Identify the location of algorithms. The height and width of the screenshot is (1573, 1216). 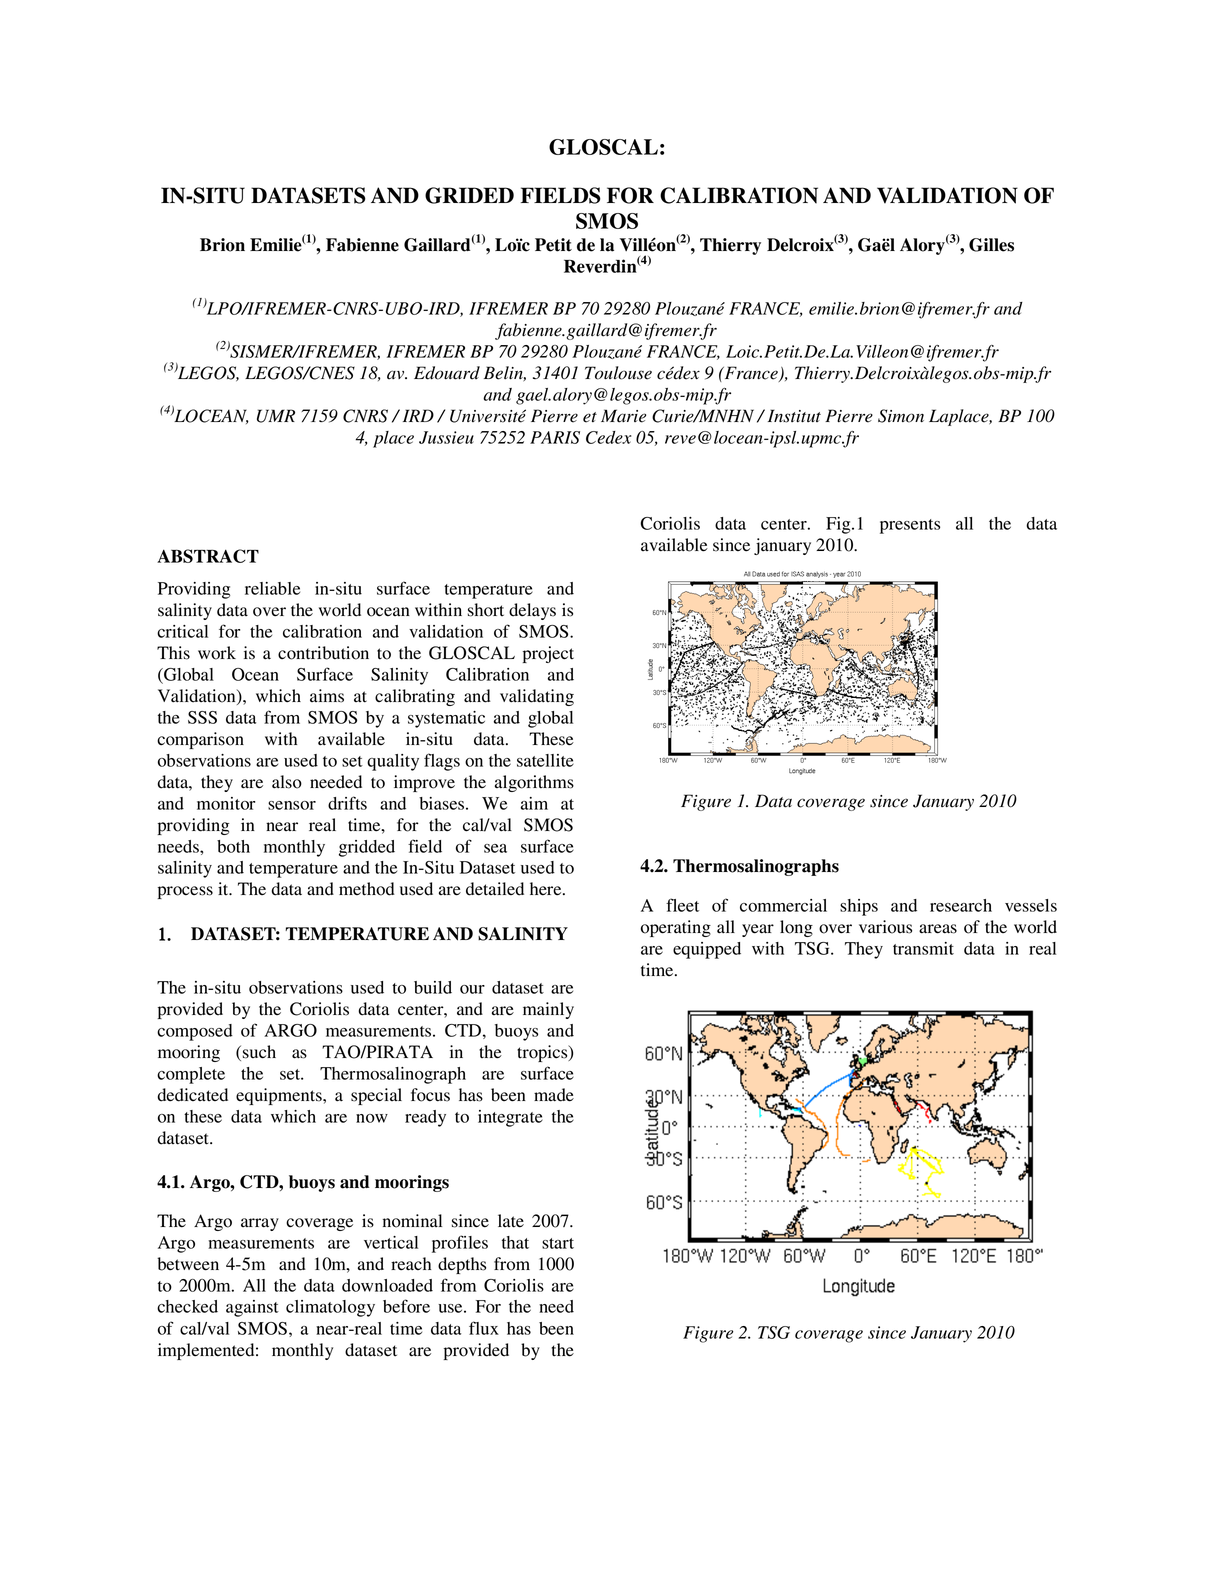
(534, 783).
